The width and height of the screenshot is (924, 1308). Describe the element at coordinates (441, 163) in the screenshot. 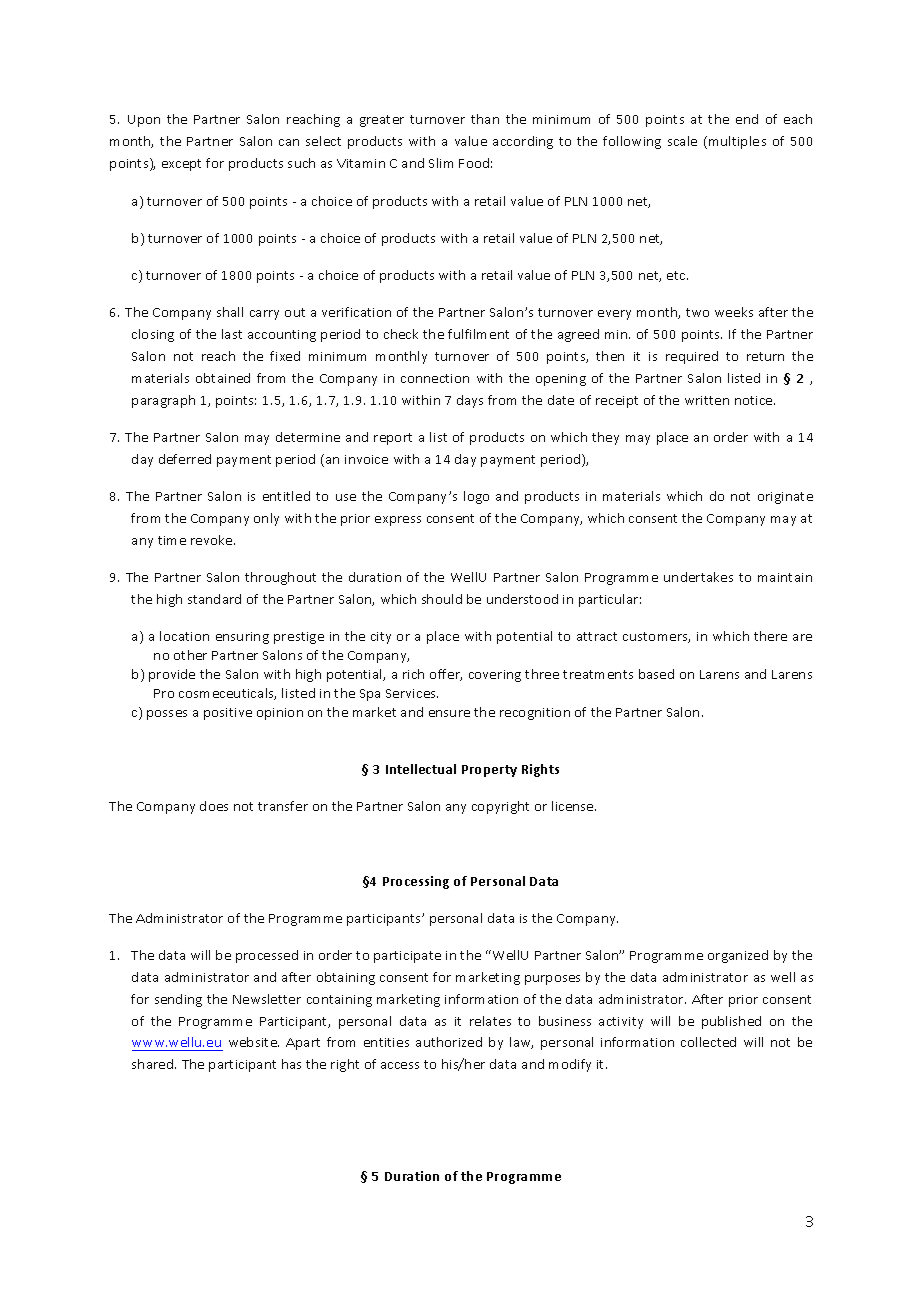

I see `Slim` at that location.
